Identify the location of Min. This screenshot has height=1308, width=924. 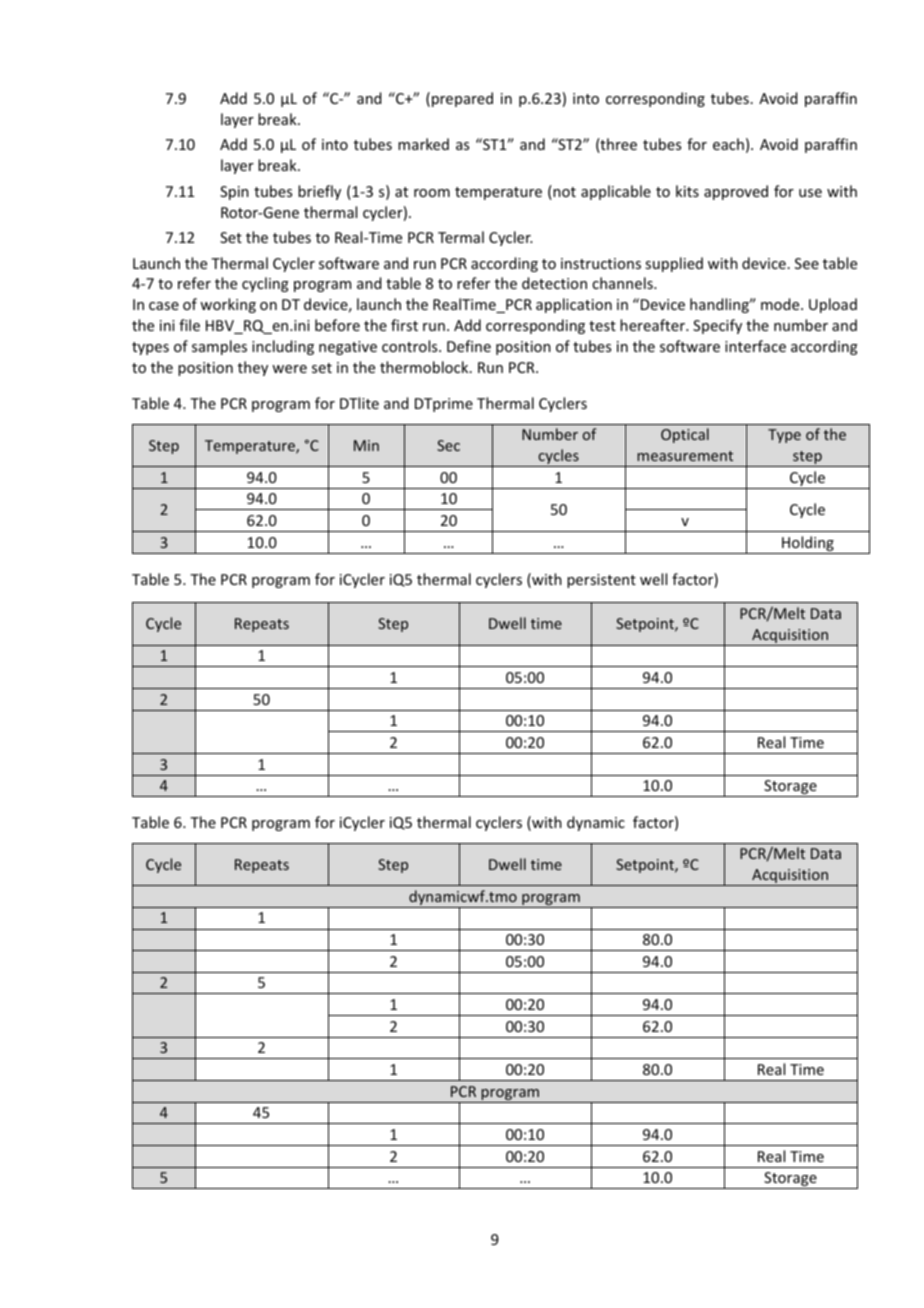
(366, 445).
